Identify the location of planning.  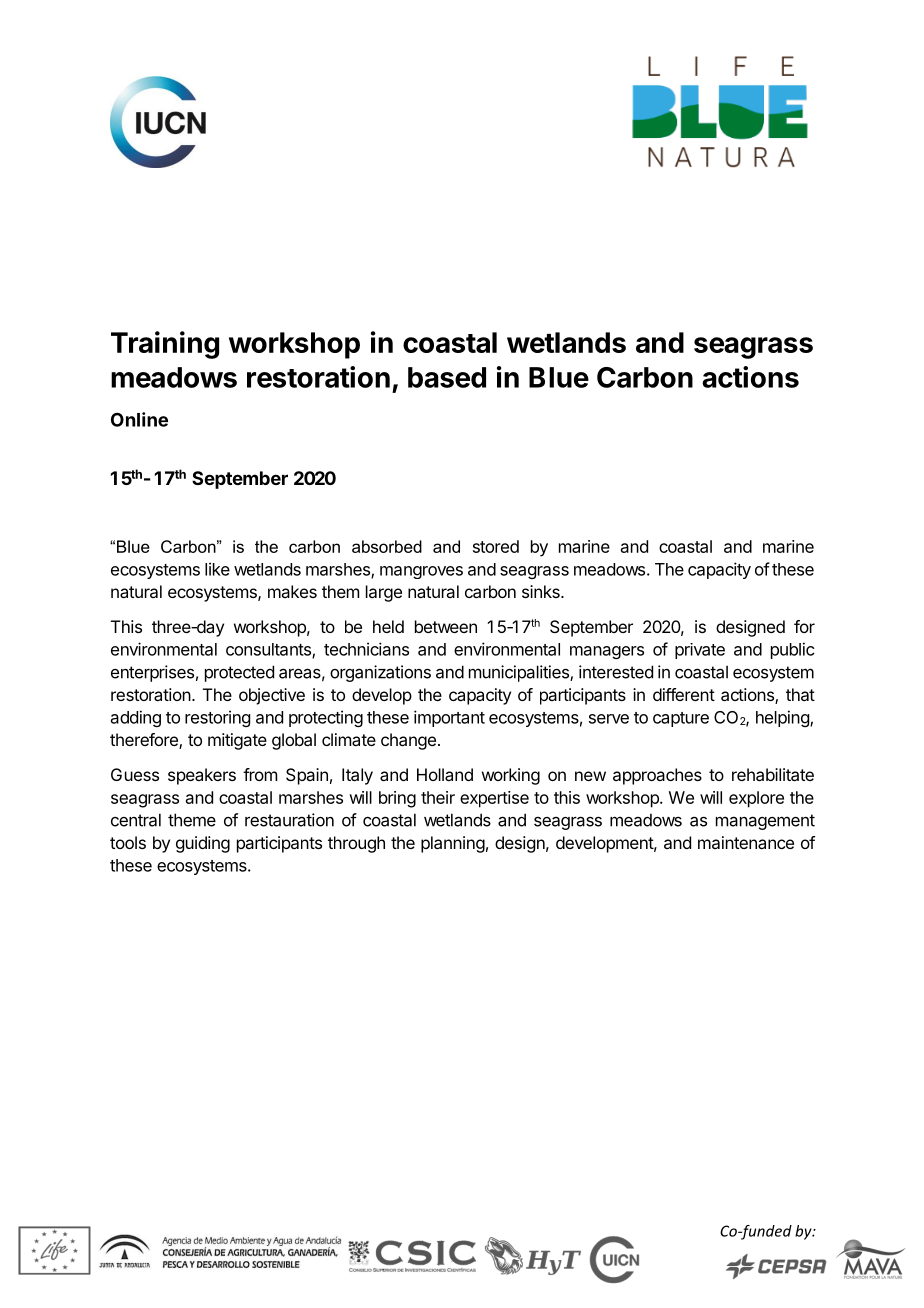
(453, 844).
